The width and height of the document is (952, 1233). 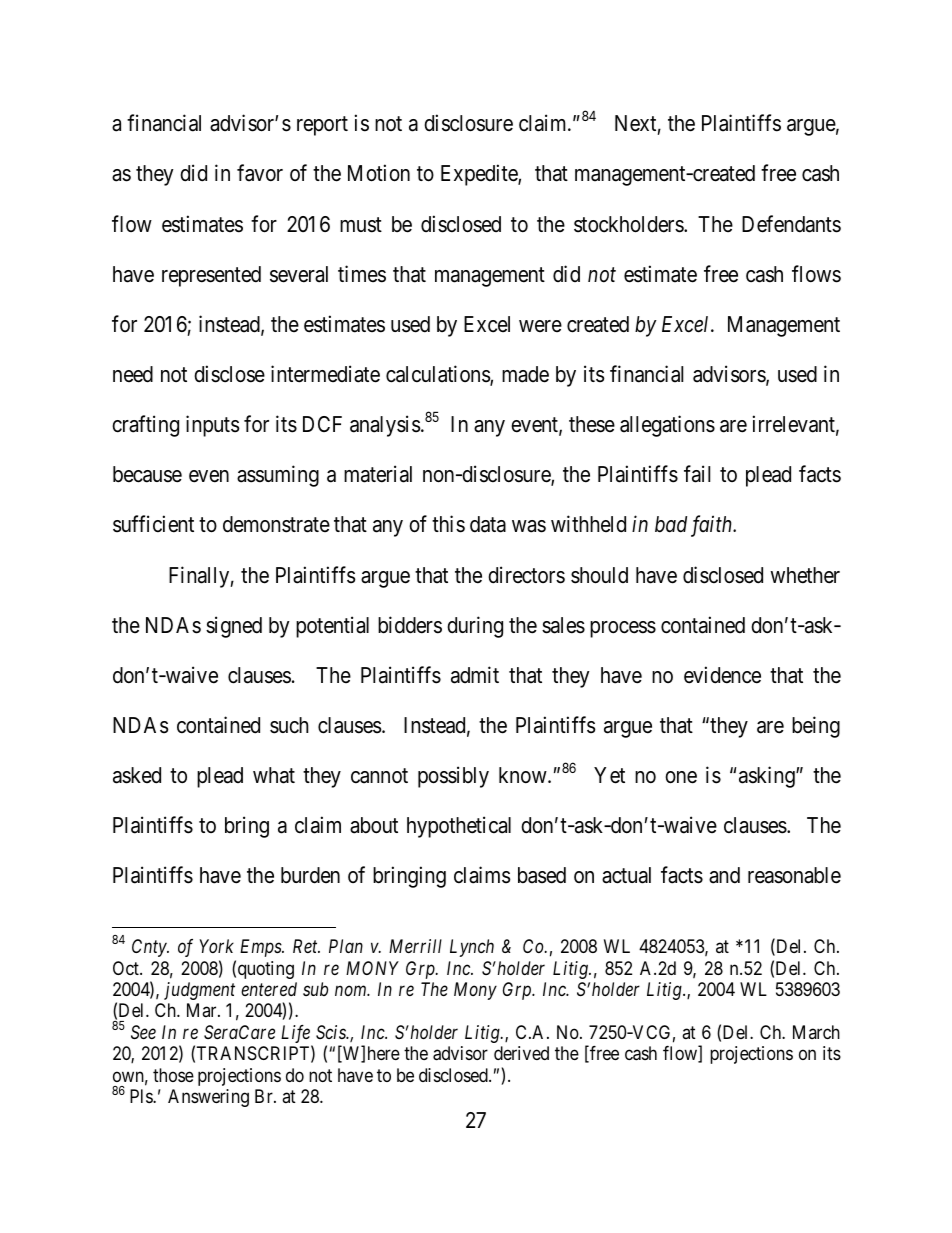 What do you see at coordinates (213, 426) in the document?
I see `inputs` at bounding box center [213, 426].
